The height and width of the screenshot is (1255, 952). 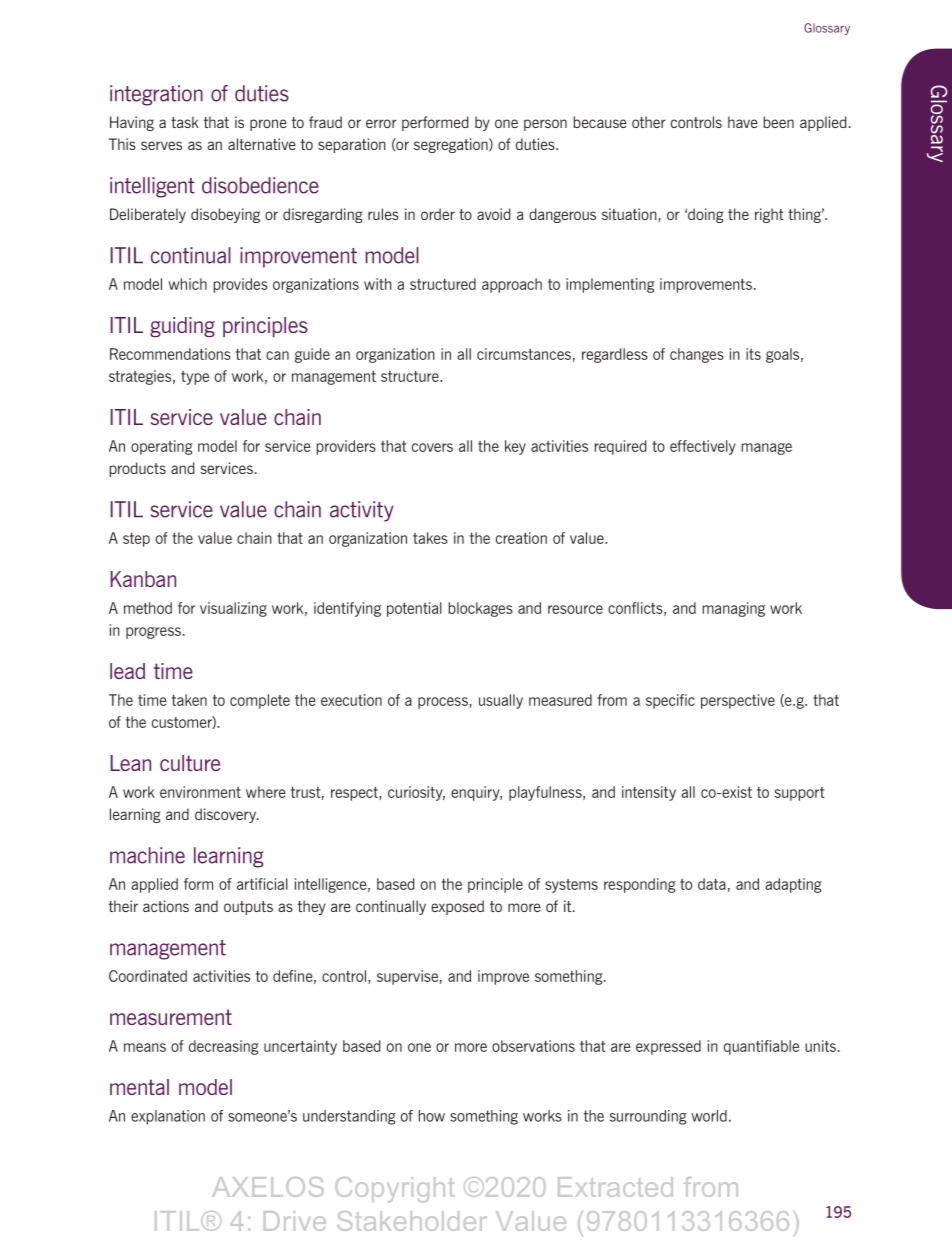 What do you see at coordinates (545, 125) in the screenshot?
I see `person` at bounding box center [545, 125].
